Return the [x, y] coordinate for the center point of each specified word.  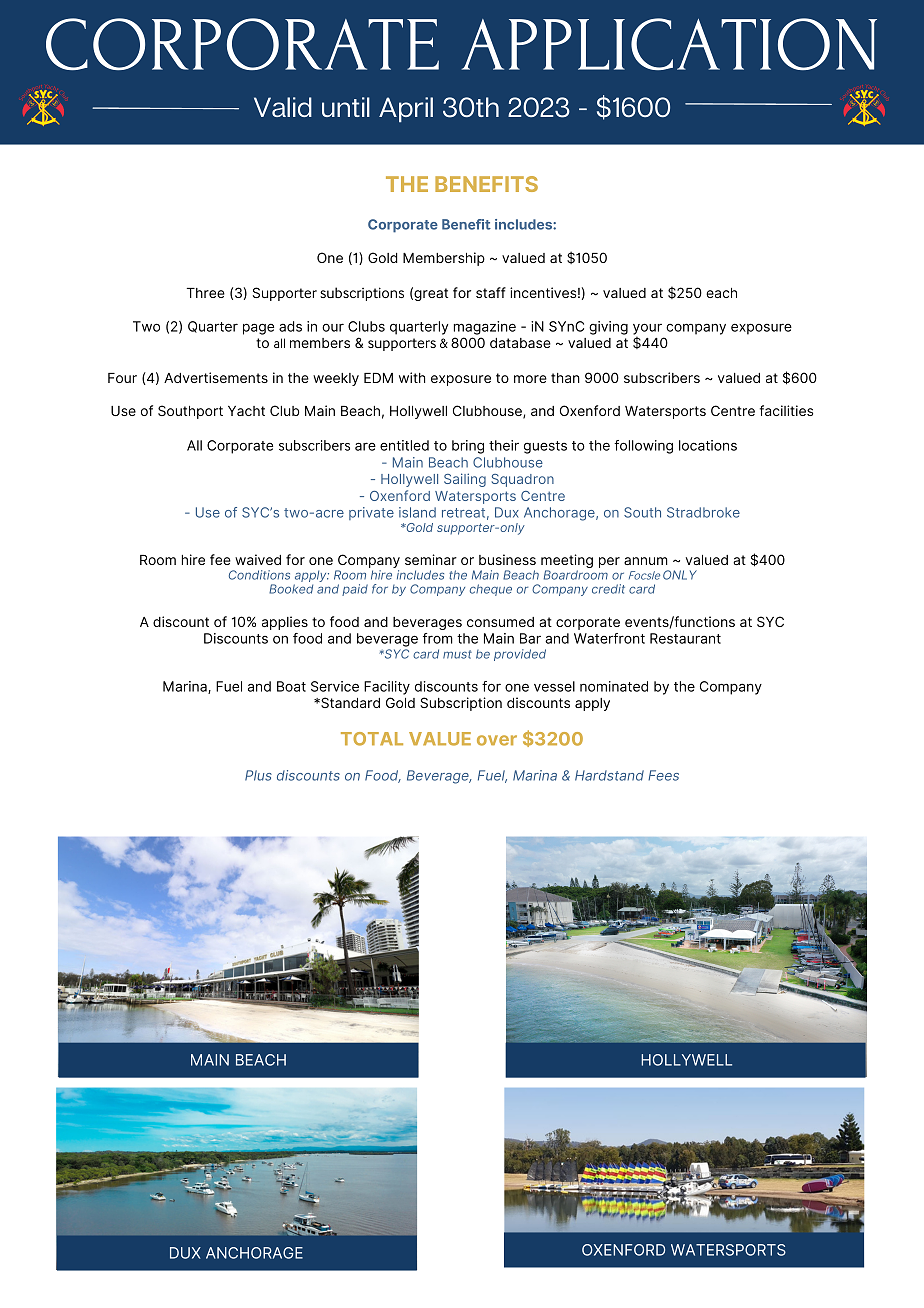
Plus [258, 775]
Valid [283, 107]
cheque [491, 590]
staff [491, 292]
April [406, 110]
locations [708, 445]
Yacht [246, 411]
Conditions [259, 575]
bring [468, 447]
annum [646, 561]
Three [206, 293]
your [647, 330]
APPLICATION [669, 44]
